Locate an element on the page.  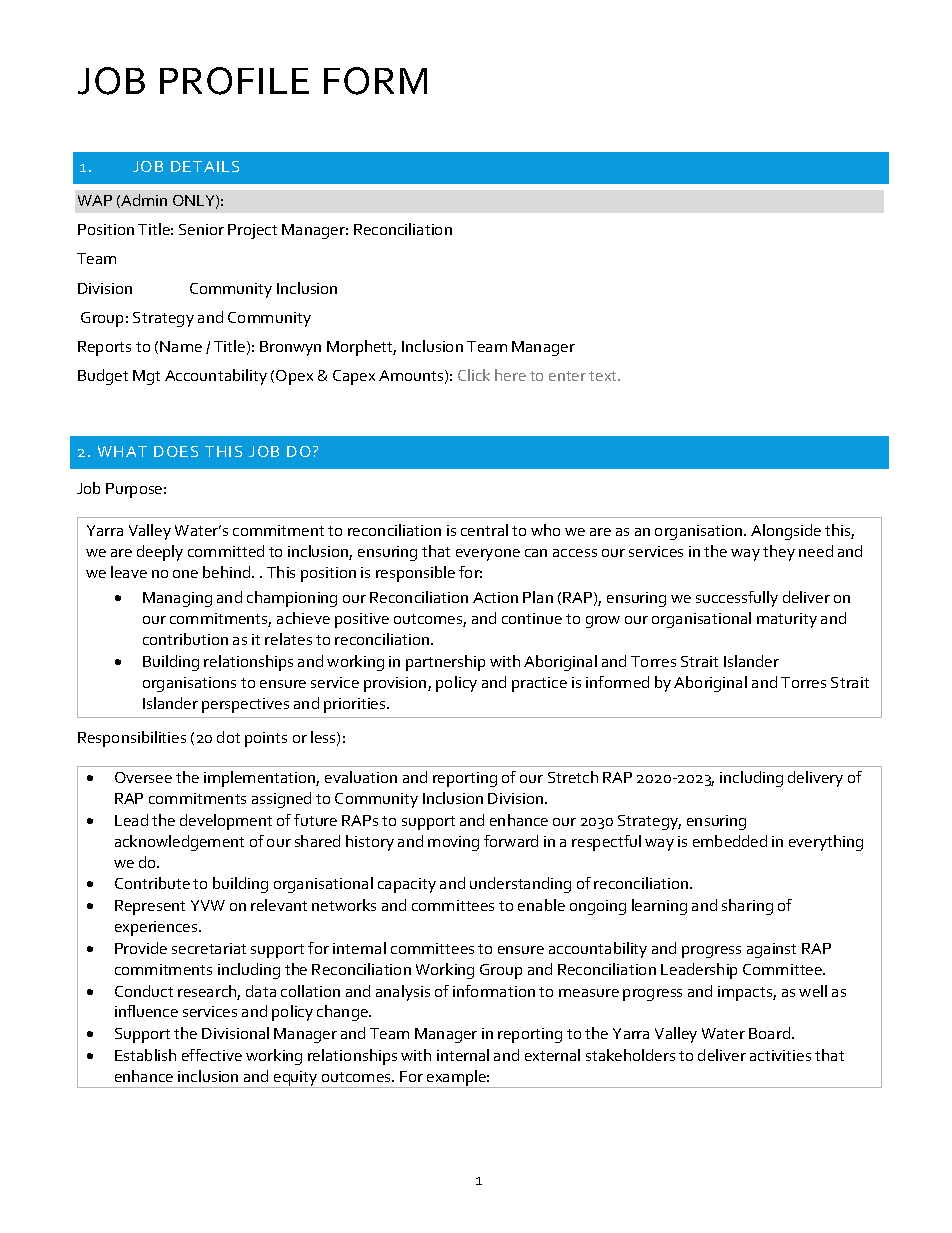
successfully is located at coordinates (737, 599).
